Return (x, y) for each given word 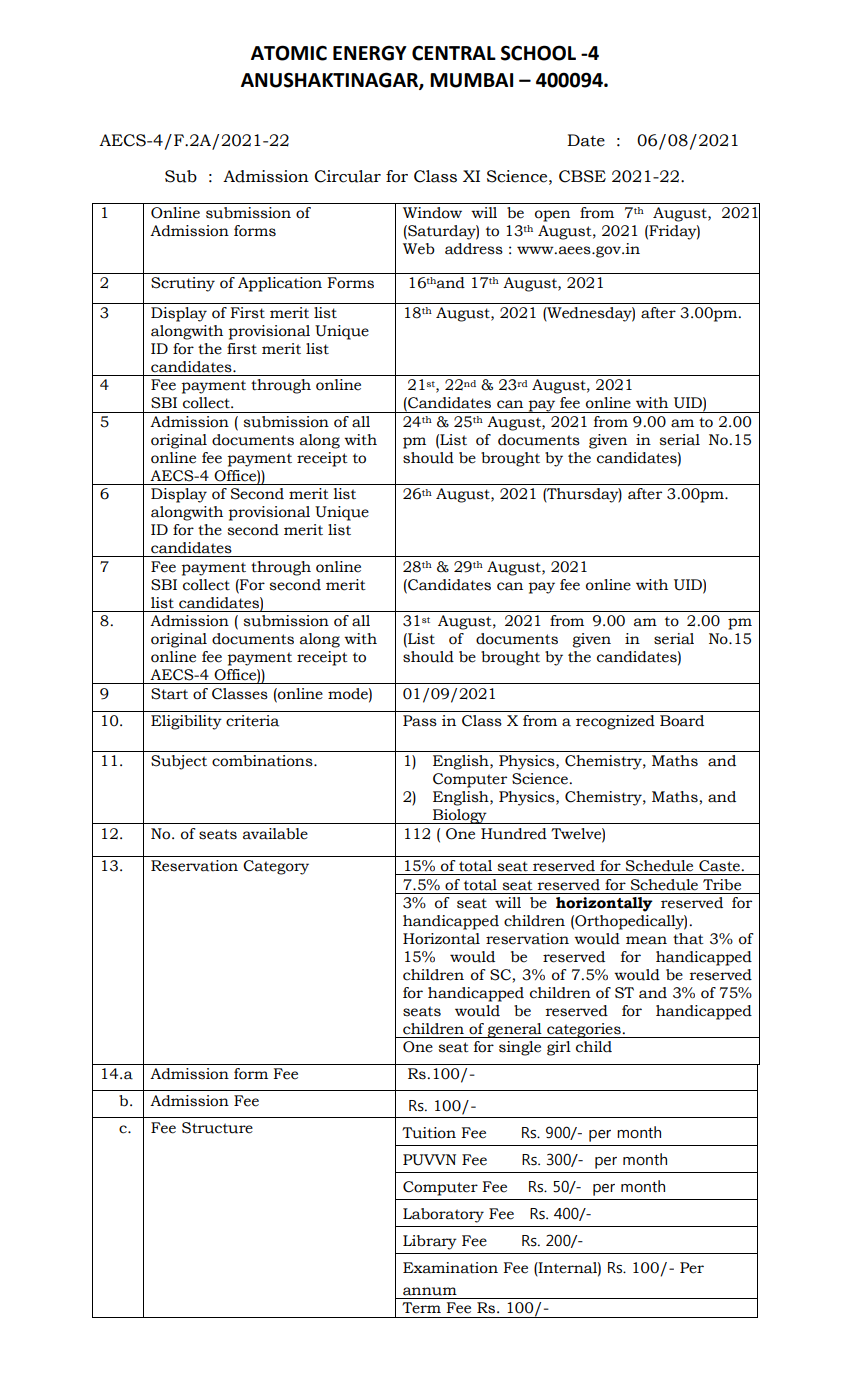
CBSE (582, 176)
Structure (217, 1128)
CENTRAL (454, 53)
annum (430, 1291)
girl (559, 1048)
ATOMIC (289, 53)
